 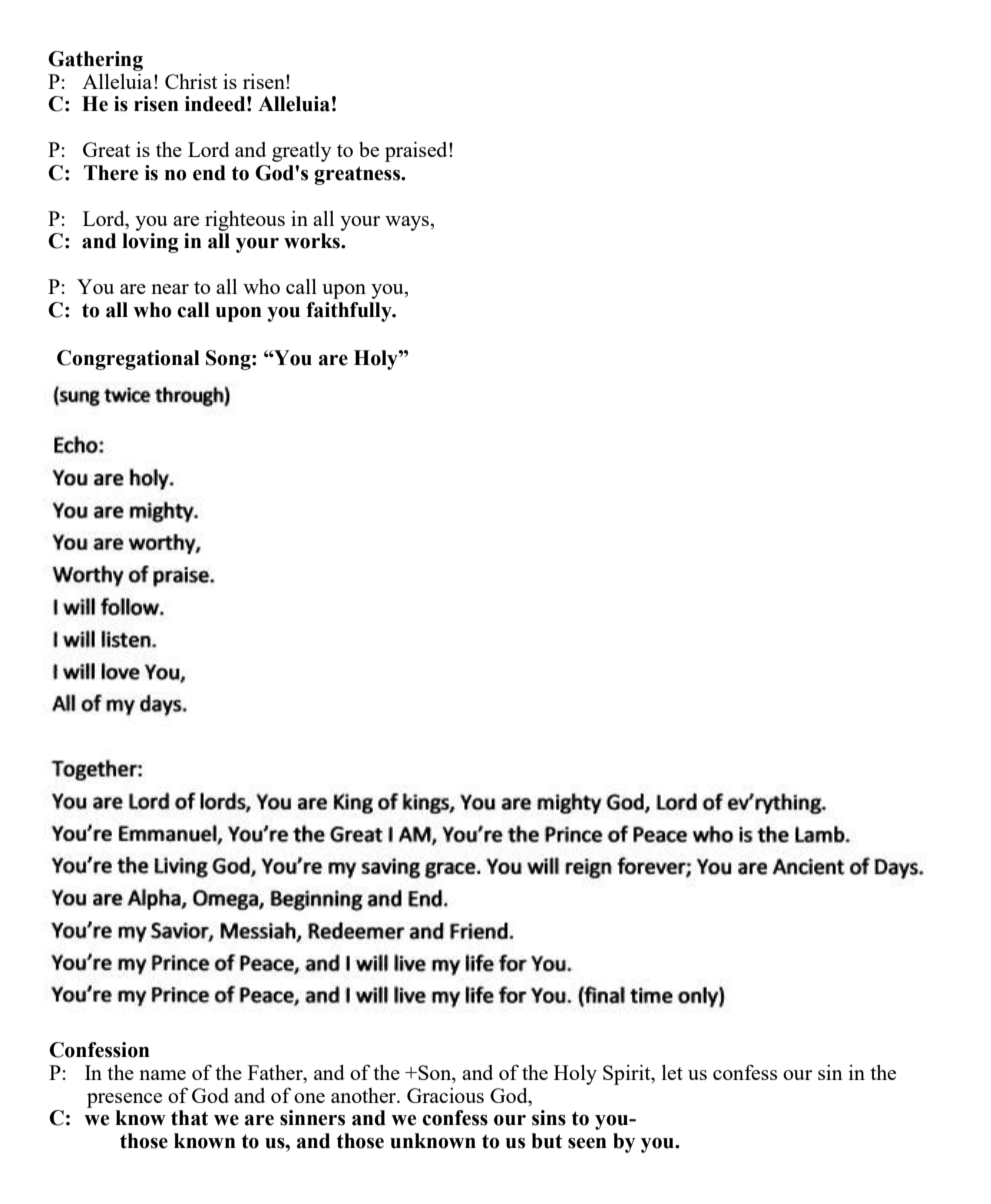 What do you see at coordinates (445, 1095) in the screenshot?
I see `Gracious` at bounding box center [445, 1095].
